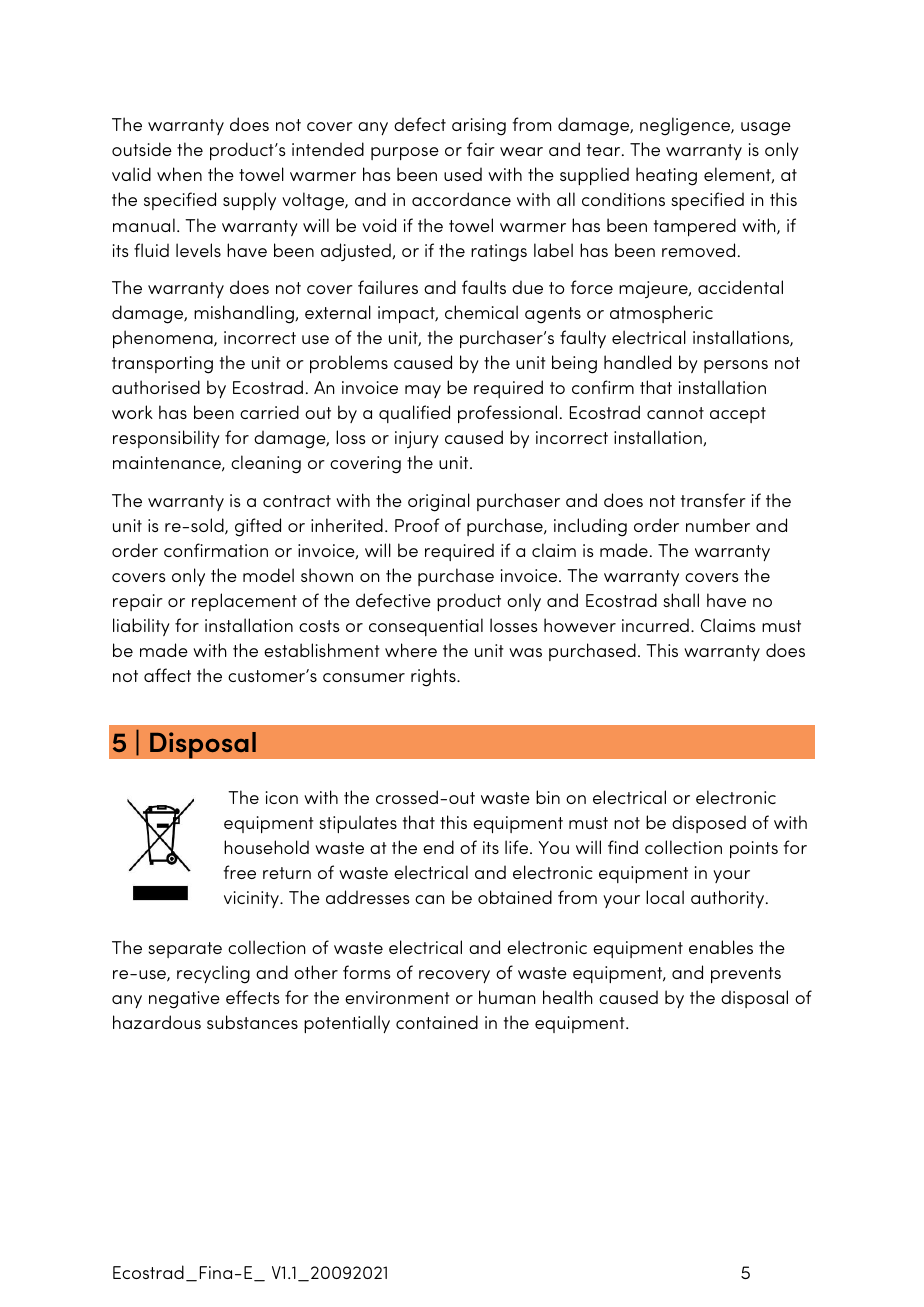 The image size is (924, 1307). Describe the element at coordinates (681, 600) in the document. I see `shall` at that location.
